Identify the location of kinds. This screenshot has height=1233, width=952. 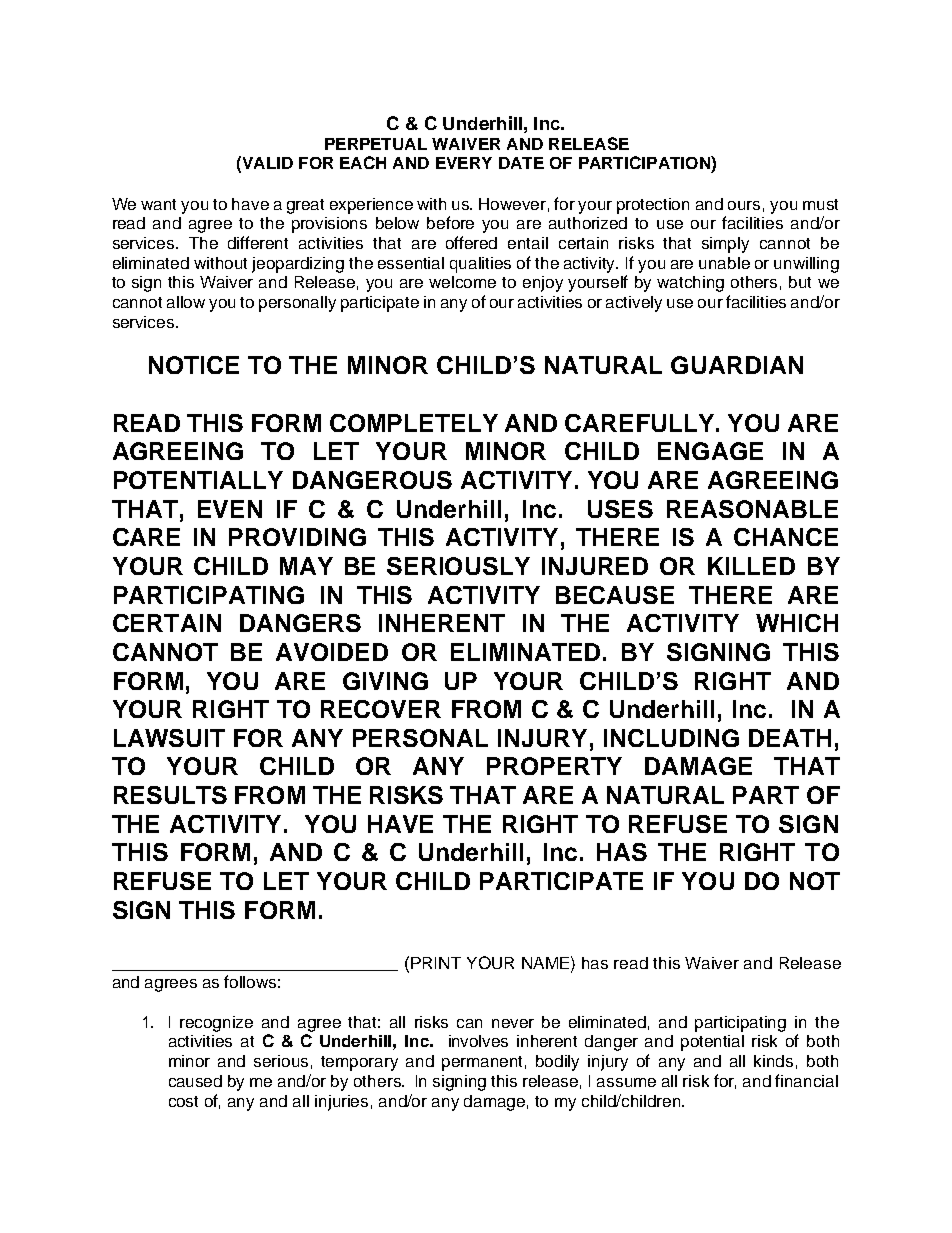
(773, 1061).
